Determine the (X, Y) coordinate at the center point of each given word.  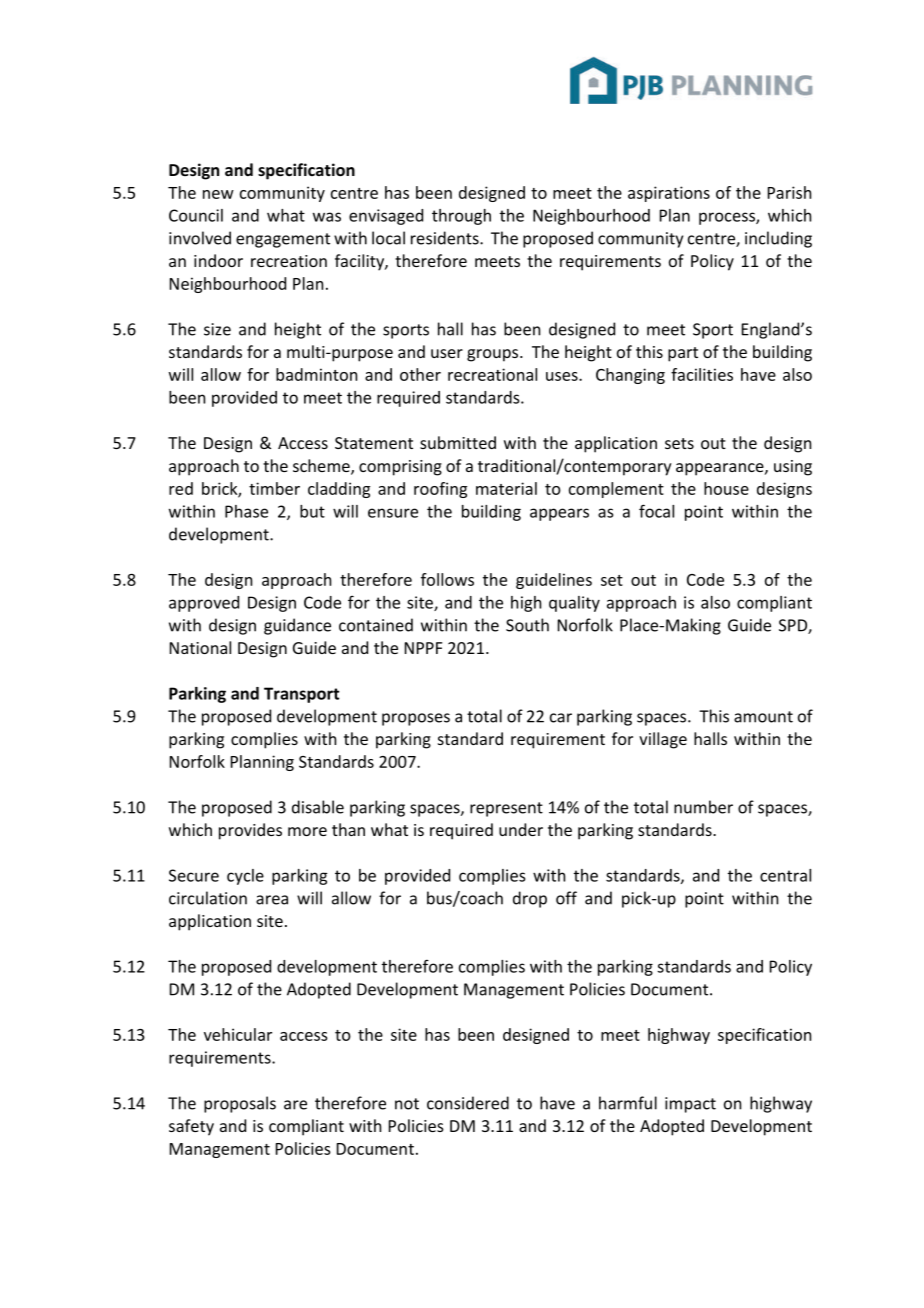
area (272, 900)
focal (656, 511)
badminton (316, 374)
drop (530, 899)
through (461, 217)
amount (763, 717)
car (561, 718)
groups (494, 355)
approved (204, 604)
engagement (283, 240)
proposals (240, 1104)
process (728, 218)
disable (318, 807)
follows (447, 579)
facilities (702, 374)
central (785, 875)
